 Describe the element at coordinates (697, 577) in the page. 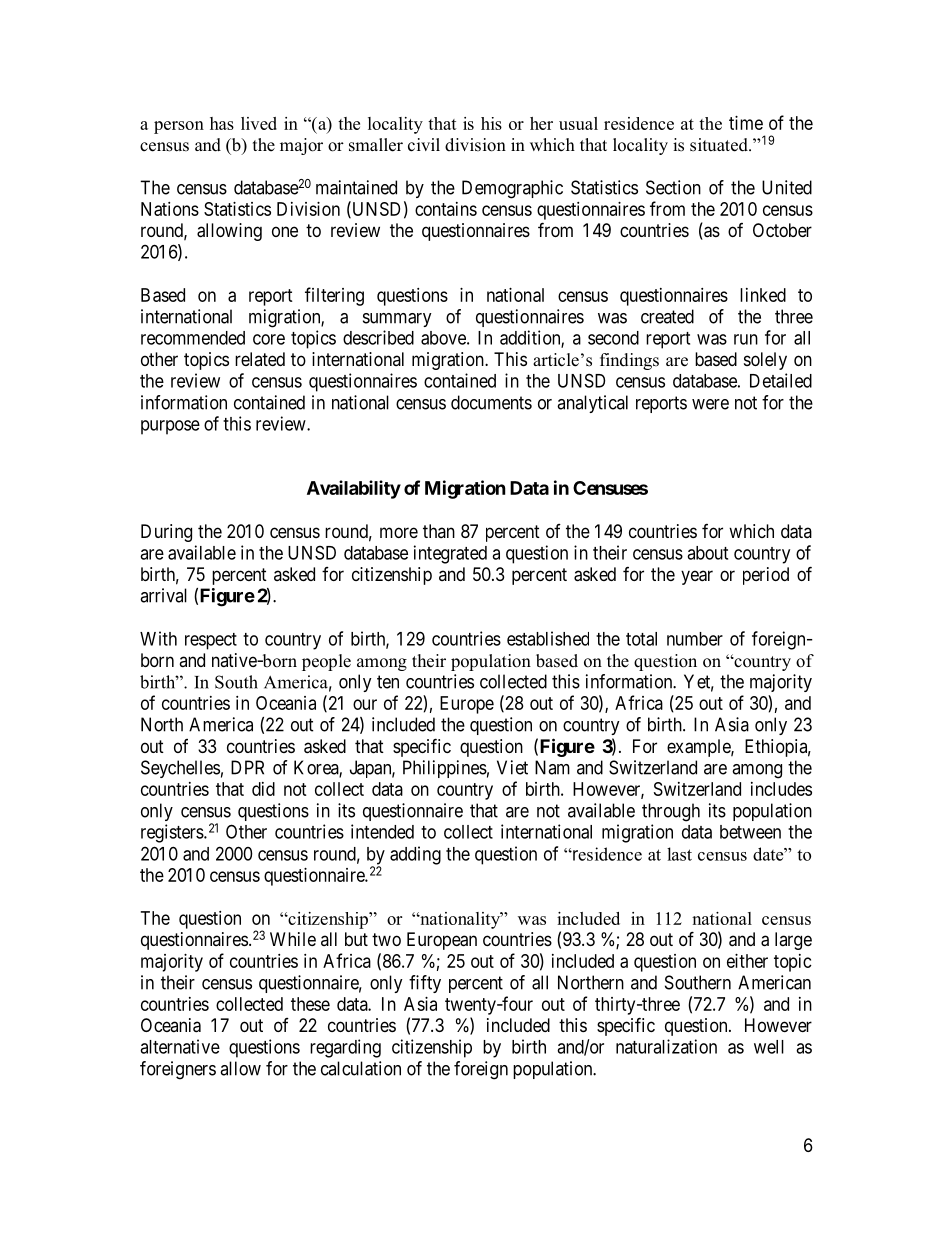

I see `year` at that location.
